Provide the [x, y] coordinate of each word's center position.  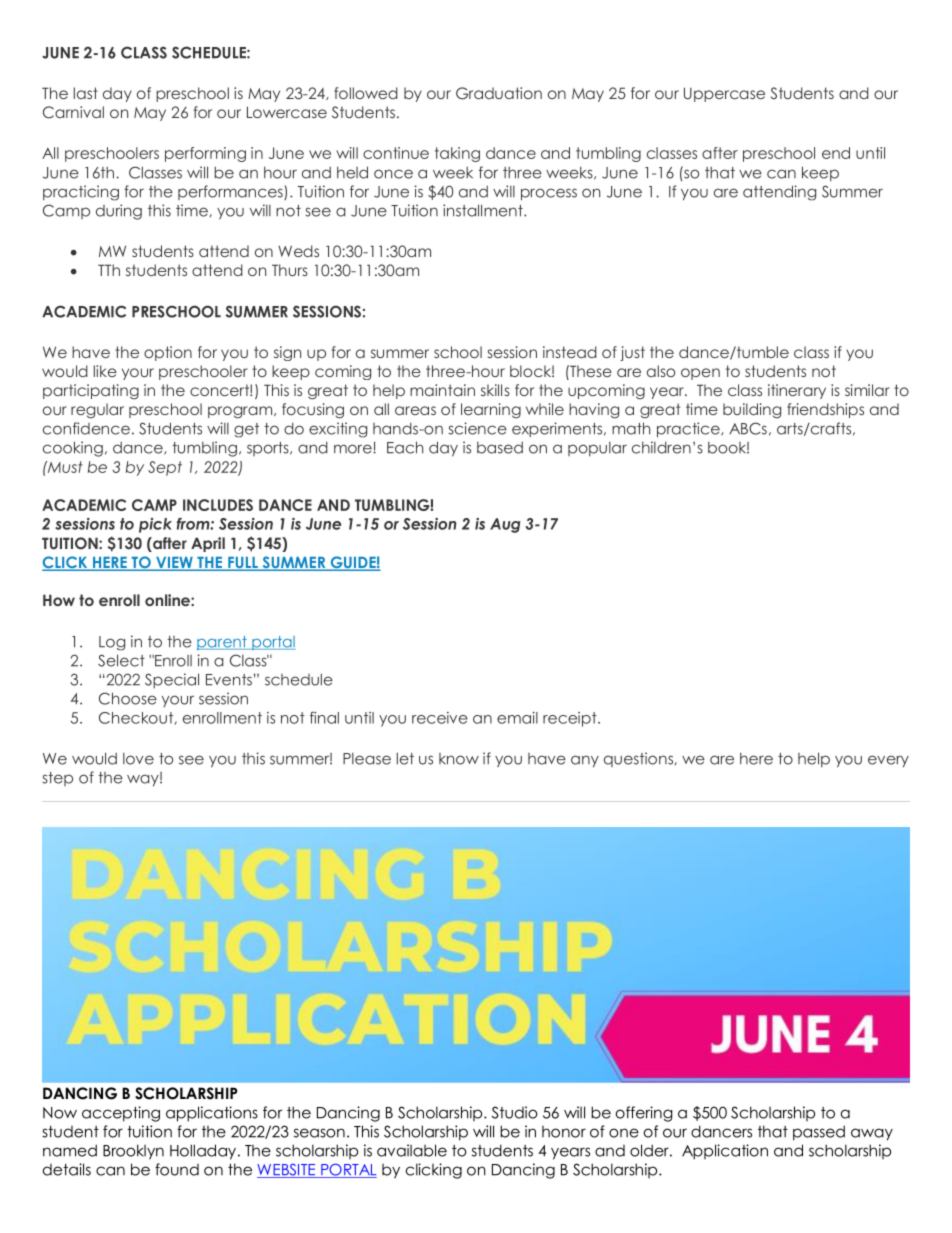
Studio [515, 1112]
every [888, 761]
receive [440, 718]
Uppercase [724, 94]
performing [205, 154]
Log [112, 643]
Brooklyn [133, 1152]
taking [457, 154]
